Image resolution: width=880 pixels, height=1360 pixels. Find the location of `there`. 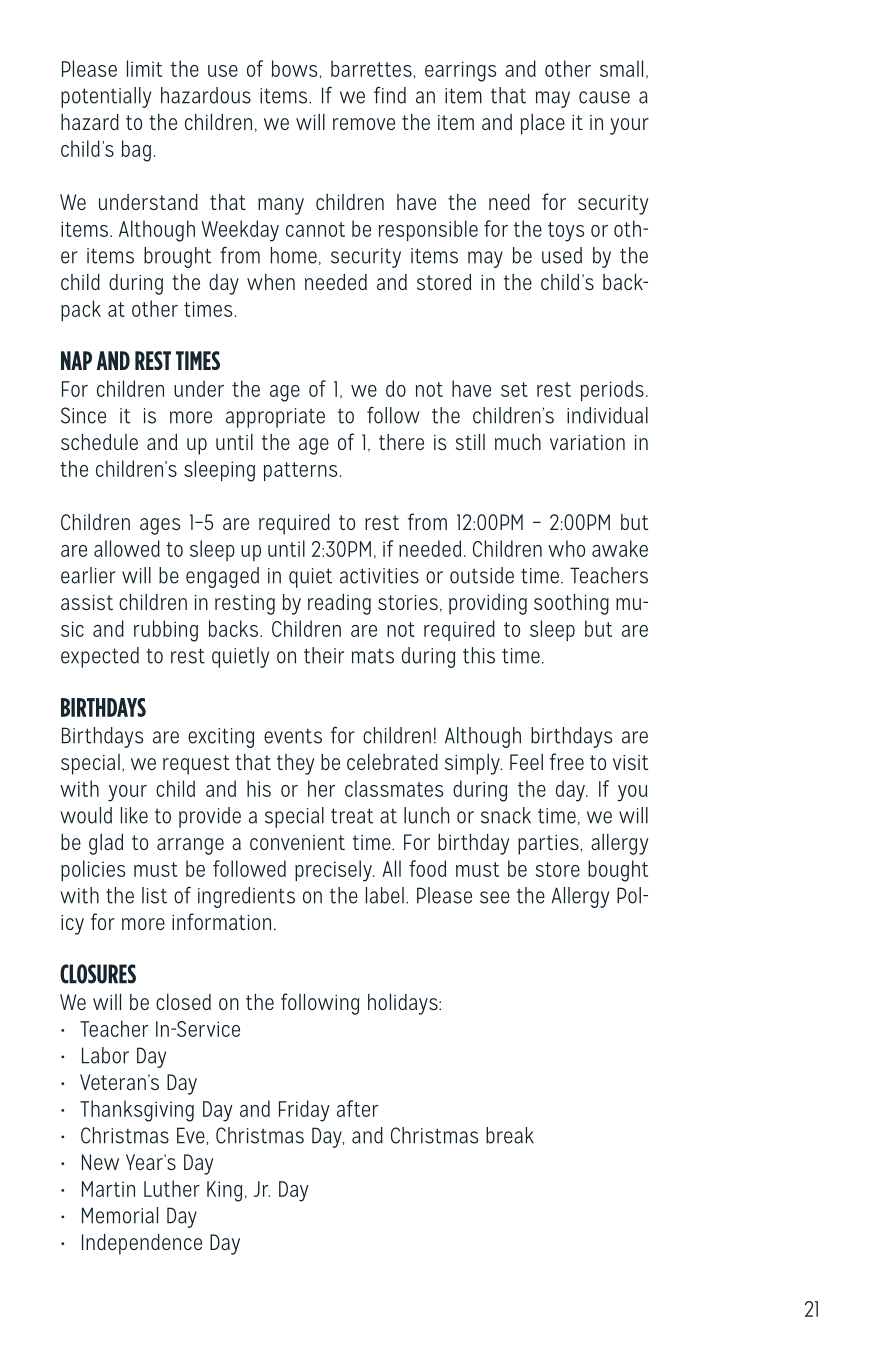

there is located at coordinates (401, 442).
